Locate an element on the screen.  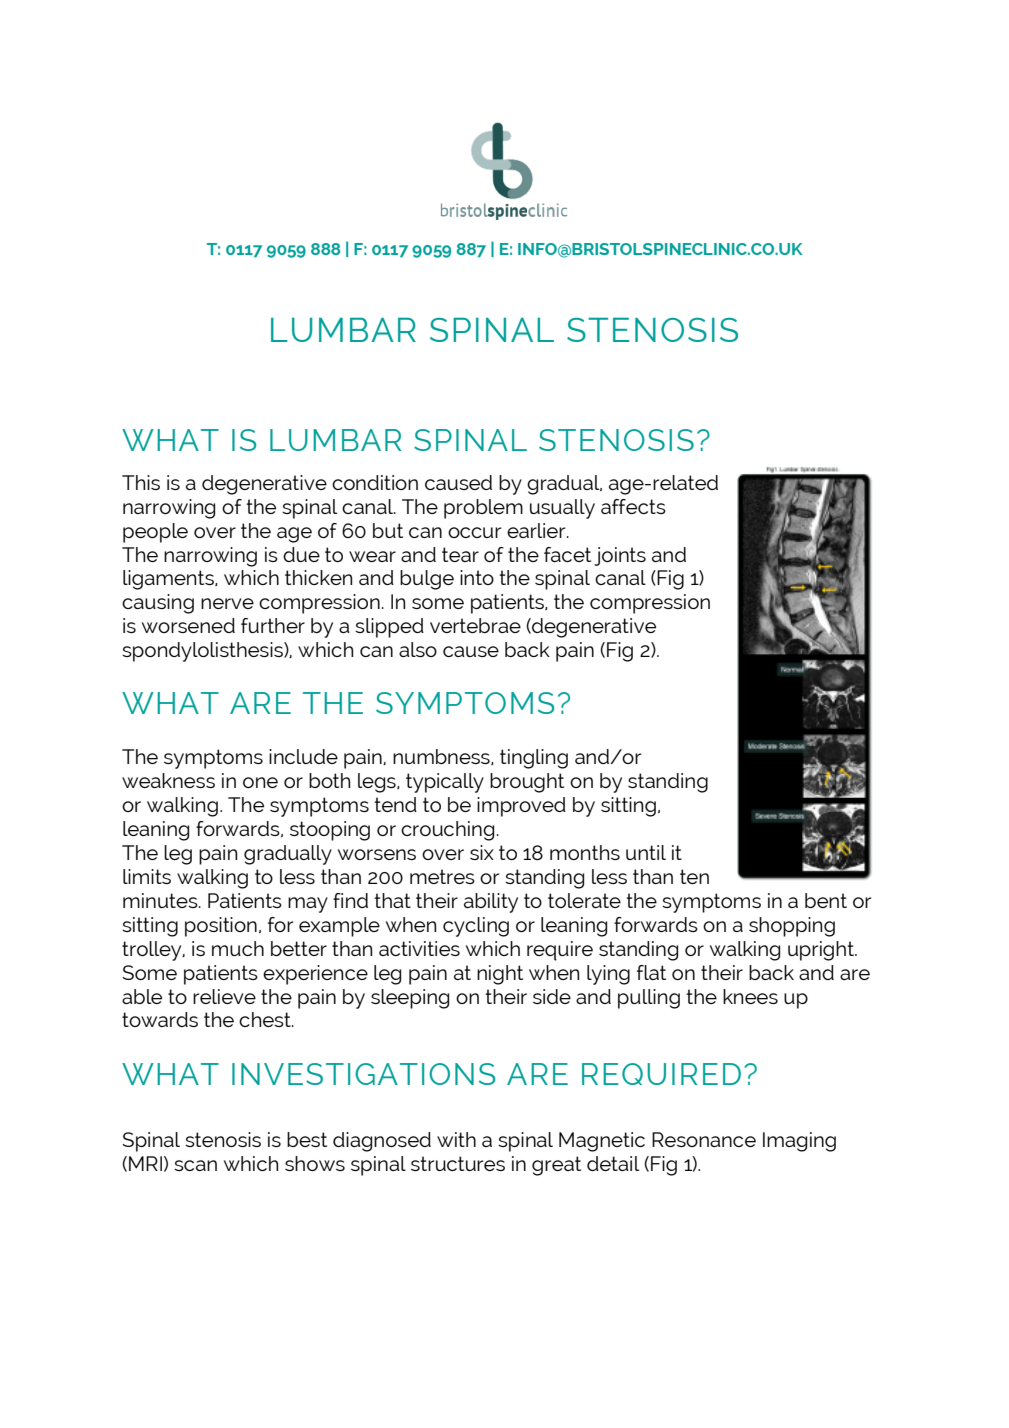
shopping is located at coordinates (792, 927).
